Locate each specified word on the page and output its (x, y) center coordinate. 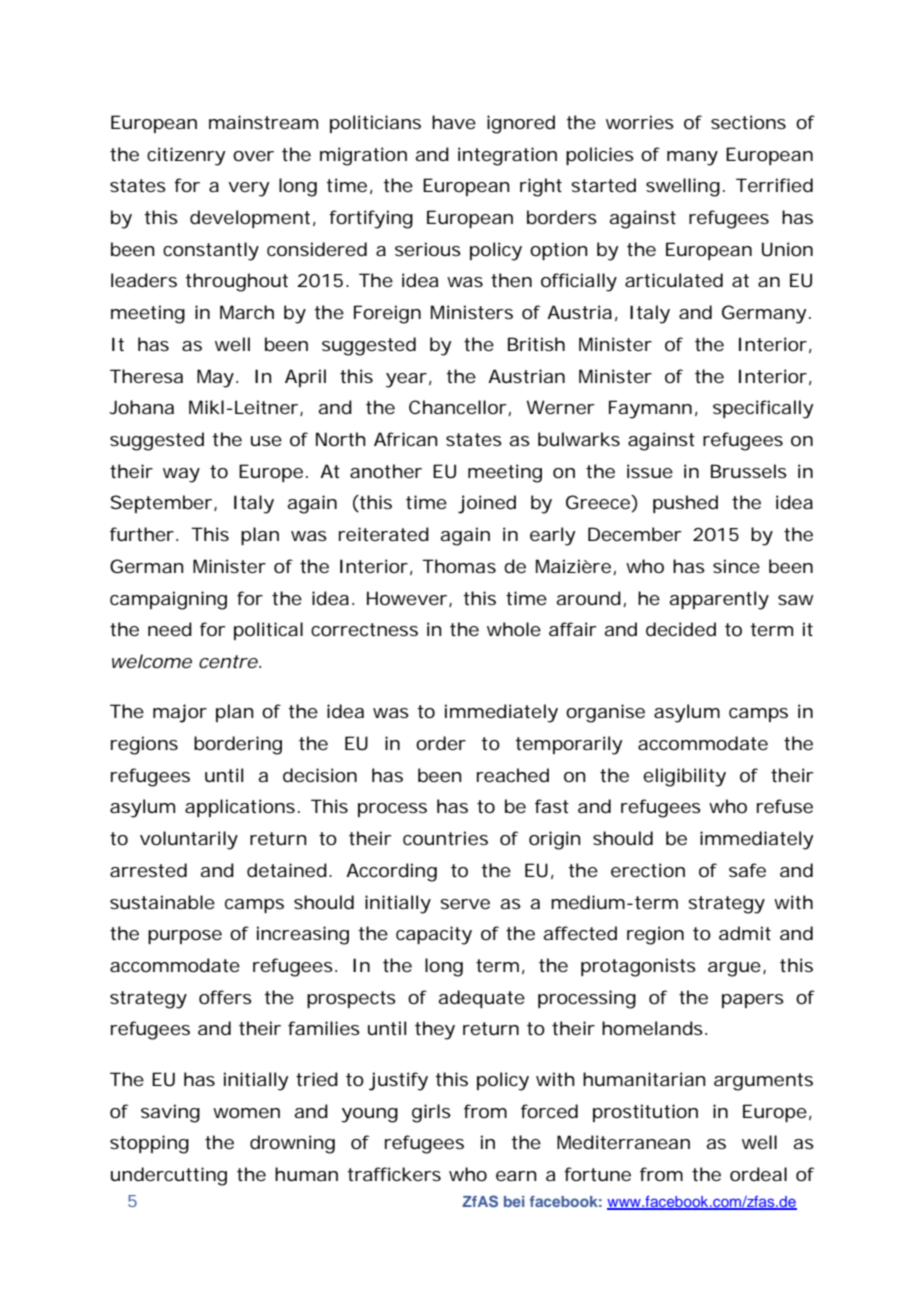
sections (748, 122)
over (253, 156)
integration (507, 156)
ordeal (758, 1174)
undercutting (169, 1176)
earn (516, 1176)
